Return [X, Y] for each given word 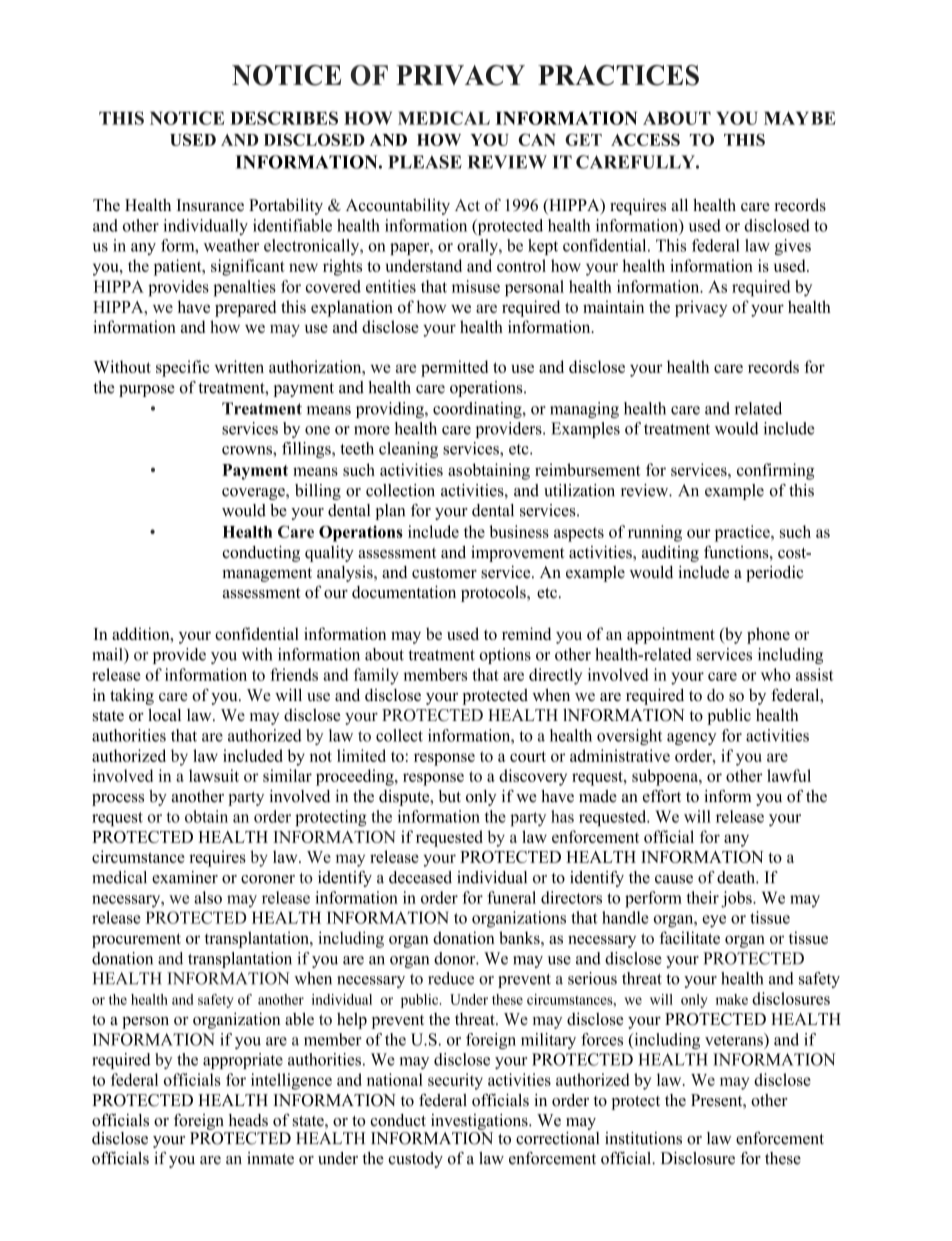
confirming [775, 471]
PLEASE [425, 162]
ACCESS [645, 139]
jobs [737, 899]
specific [182, 368]
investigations [480, 1122]
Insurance [210, 205]
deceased [420, 877]
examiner [185, 877]
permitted [454, 368]
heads [248, 1120]
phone [768, 635]
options [505, 656]
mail [108, 654]
